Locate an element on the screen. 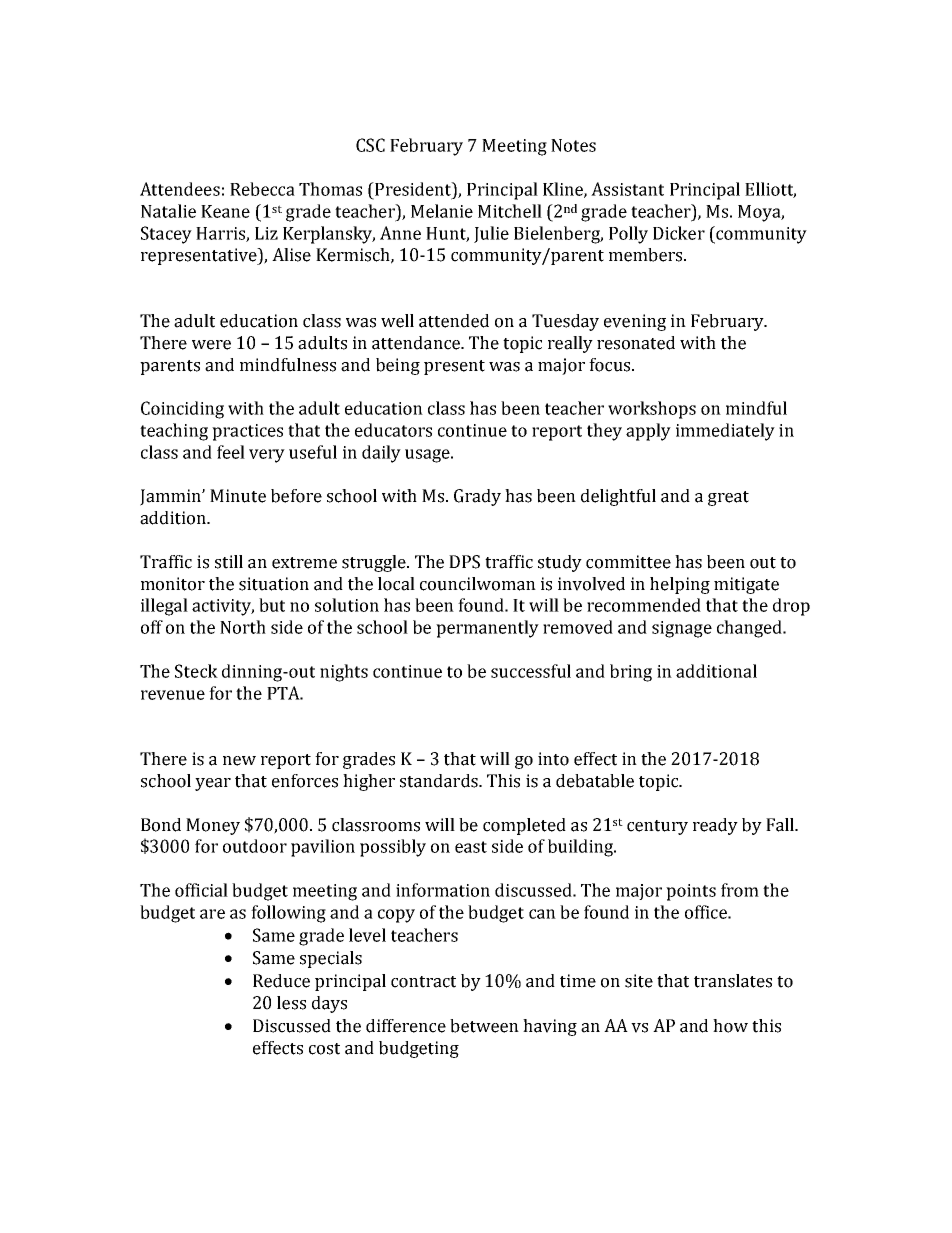 This screenshot has height=1233, width=952. mitigate is located at coordinates (746, 585).
